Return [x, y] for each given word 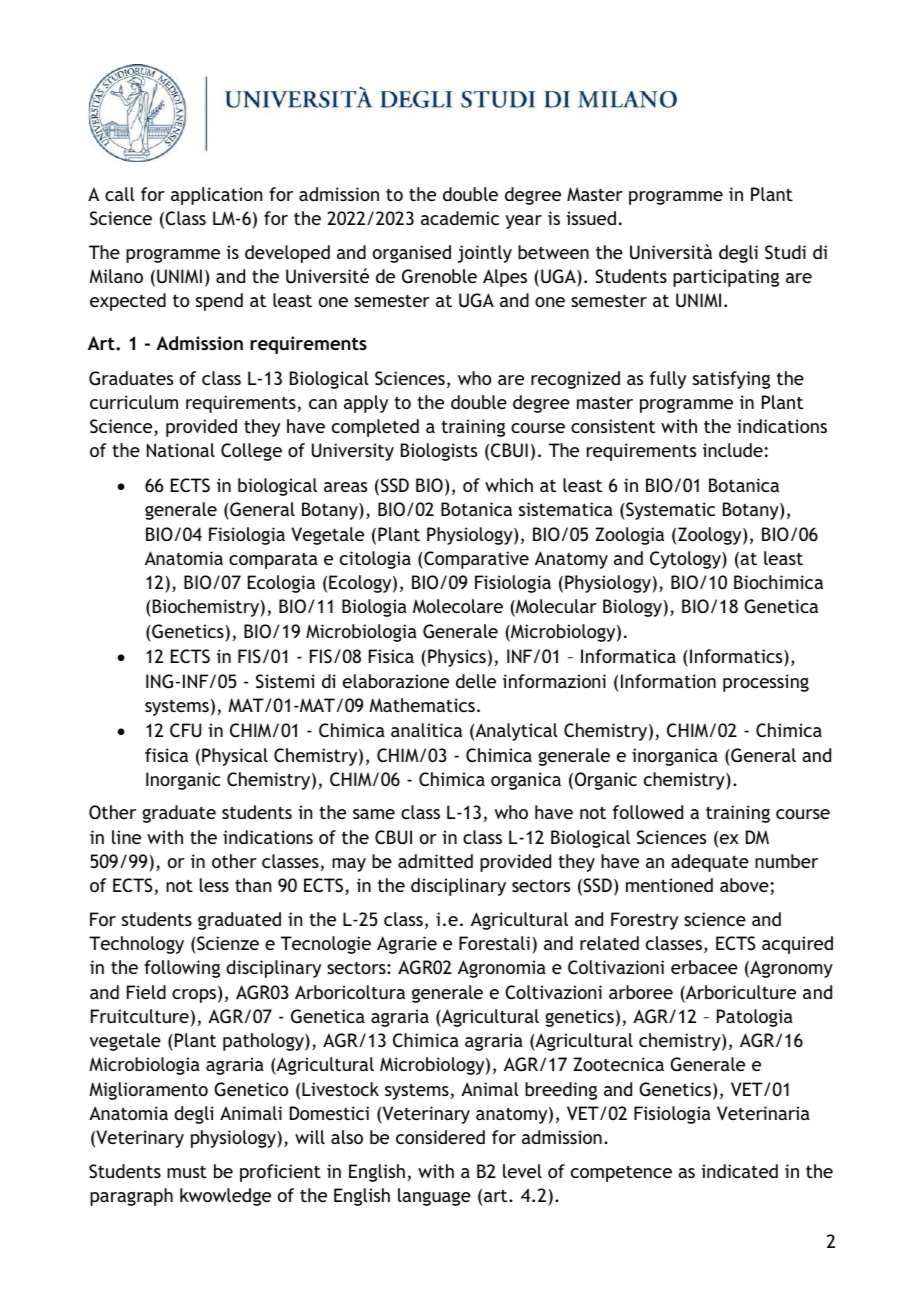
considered [440, 1137]
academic [460, 218]
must [187, 1171]
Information [668, 681]
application [216, 196]
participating [726, 278]
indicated [739, 1171]
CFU [186, 730]
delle [476, 681]
